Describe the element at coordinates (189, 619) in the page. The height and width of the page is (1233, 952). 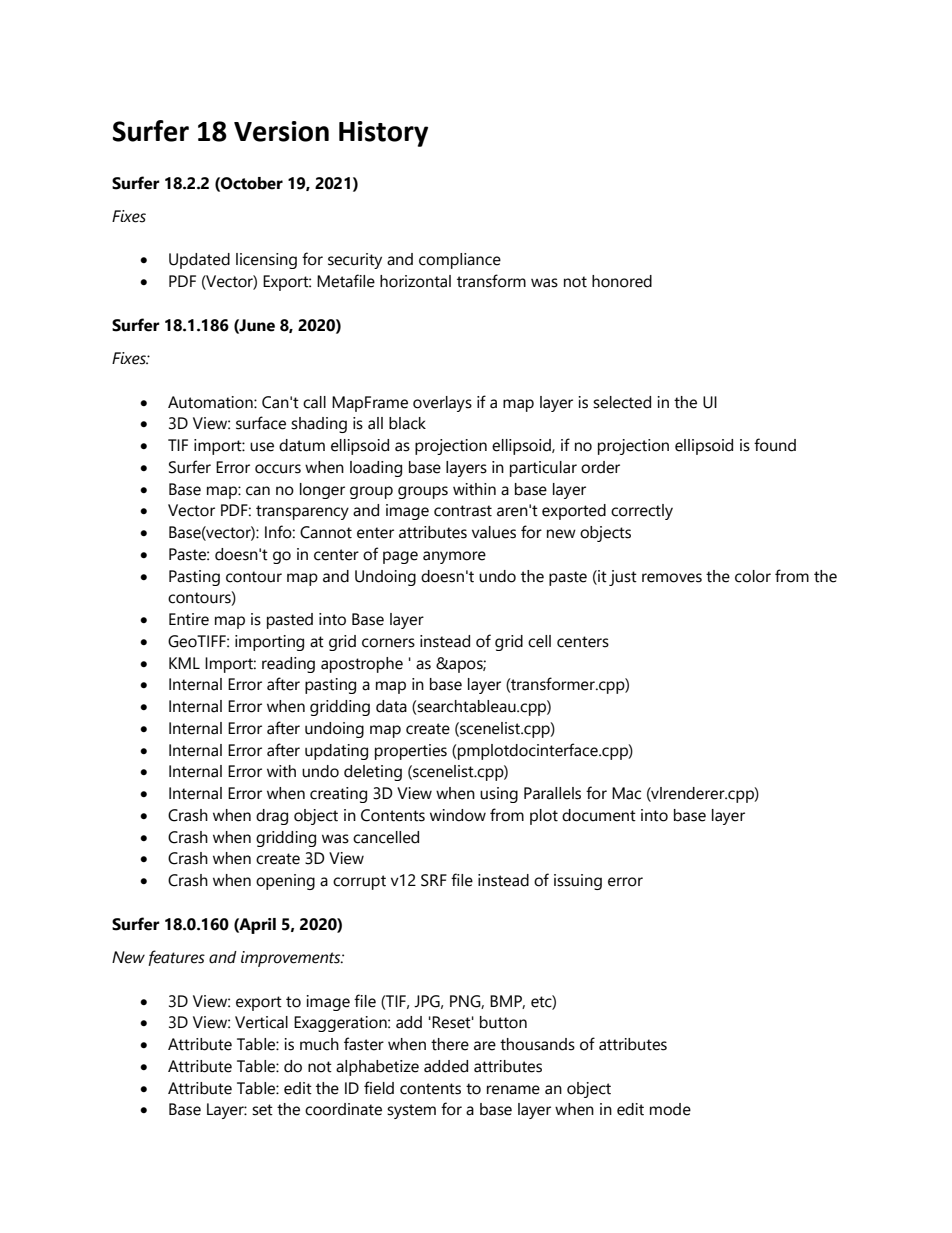
I see `Entire` at that location.
